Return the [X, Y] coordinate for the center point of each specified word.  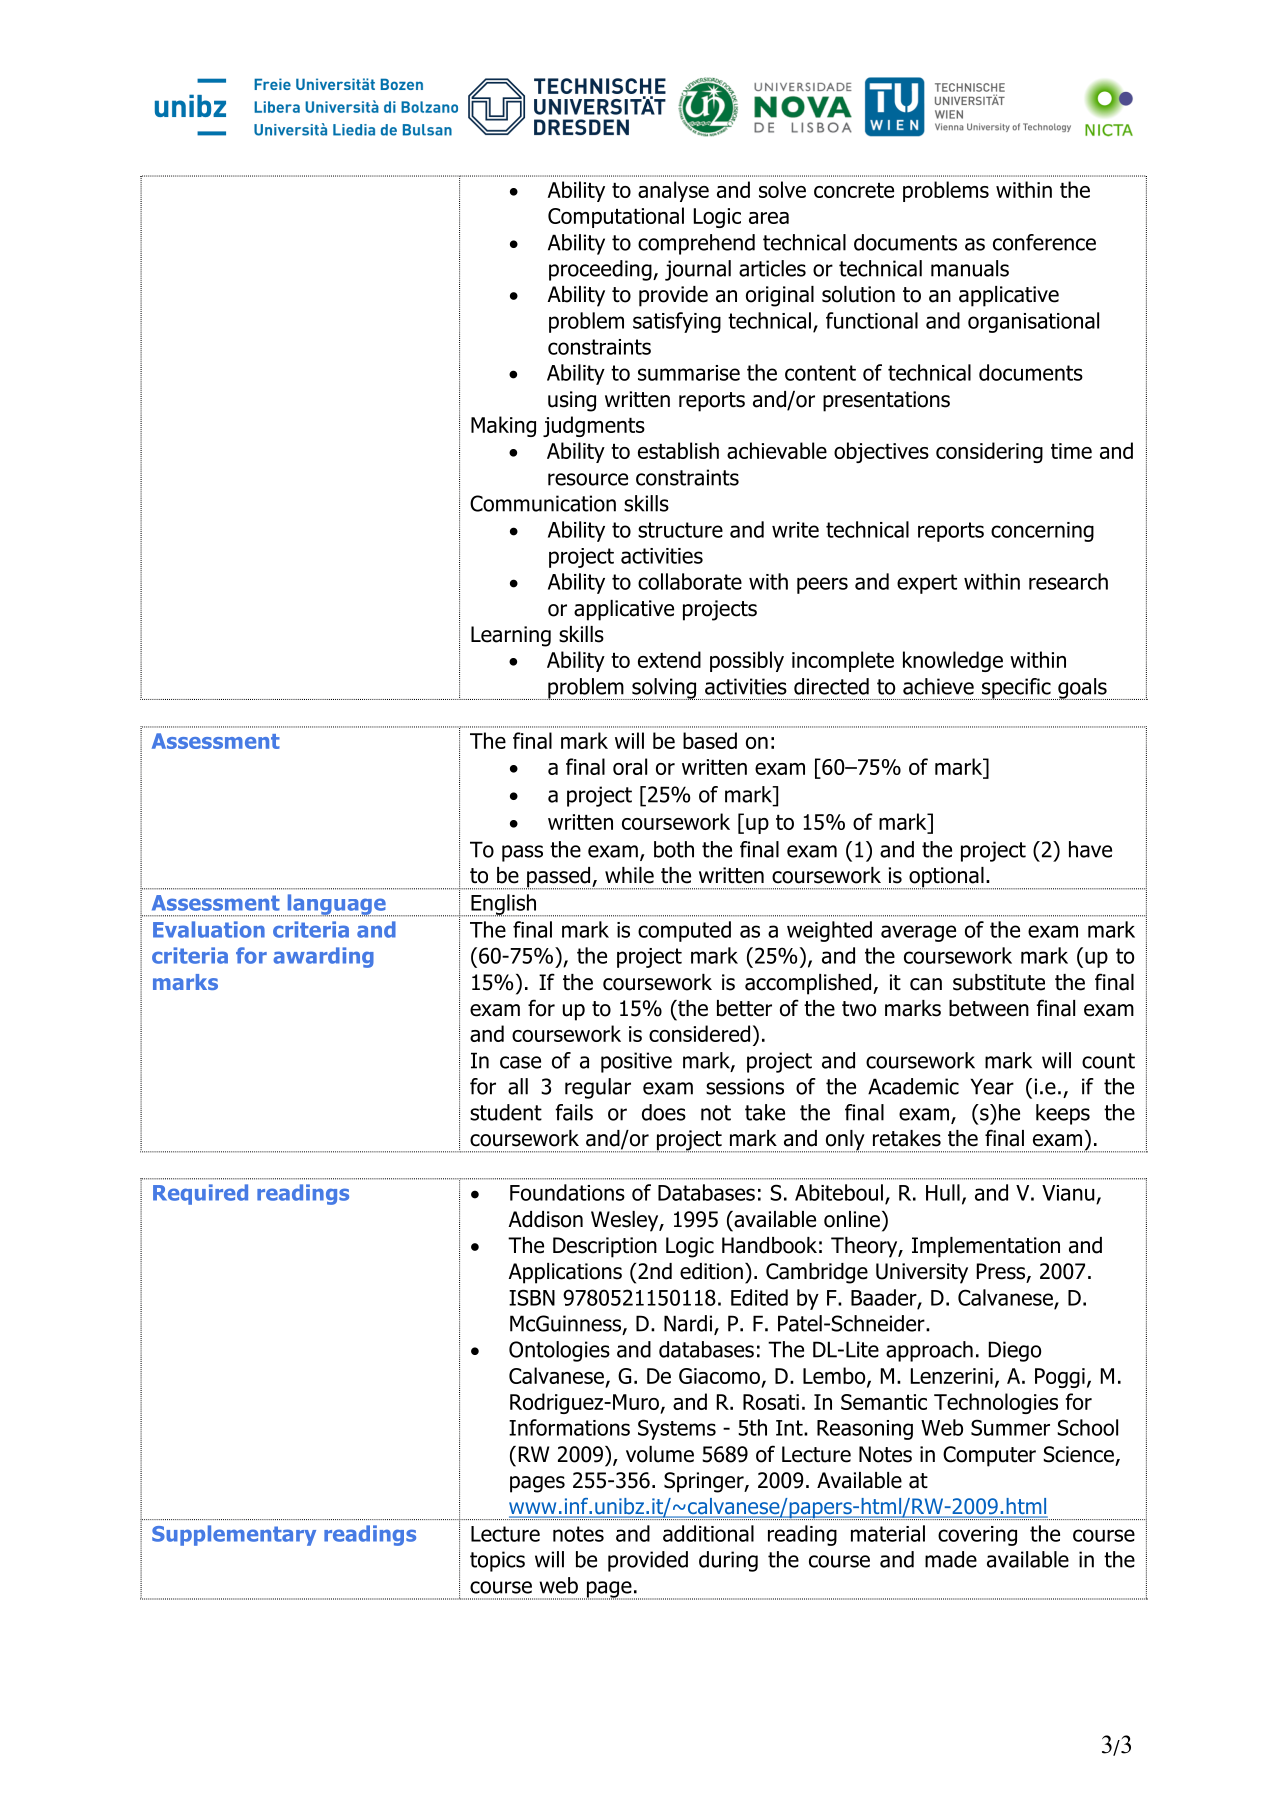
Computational [616, 217]
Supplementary [234, 1535]
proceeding [601, 270]
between [989, 1008]
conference [1044, 242]
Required [200, 1194]
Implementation [986, 1247]
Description [605, 1247]
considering [989, 452]
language [336, 905]
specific [1016, 689]
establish [678, 450]
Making [503, 426]
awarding [323, 957]
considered [699, 1033]
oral [630, 766]
